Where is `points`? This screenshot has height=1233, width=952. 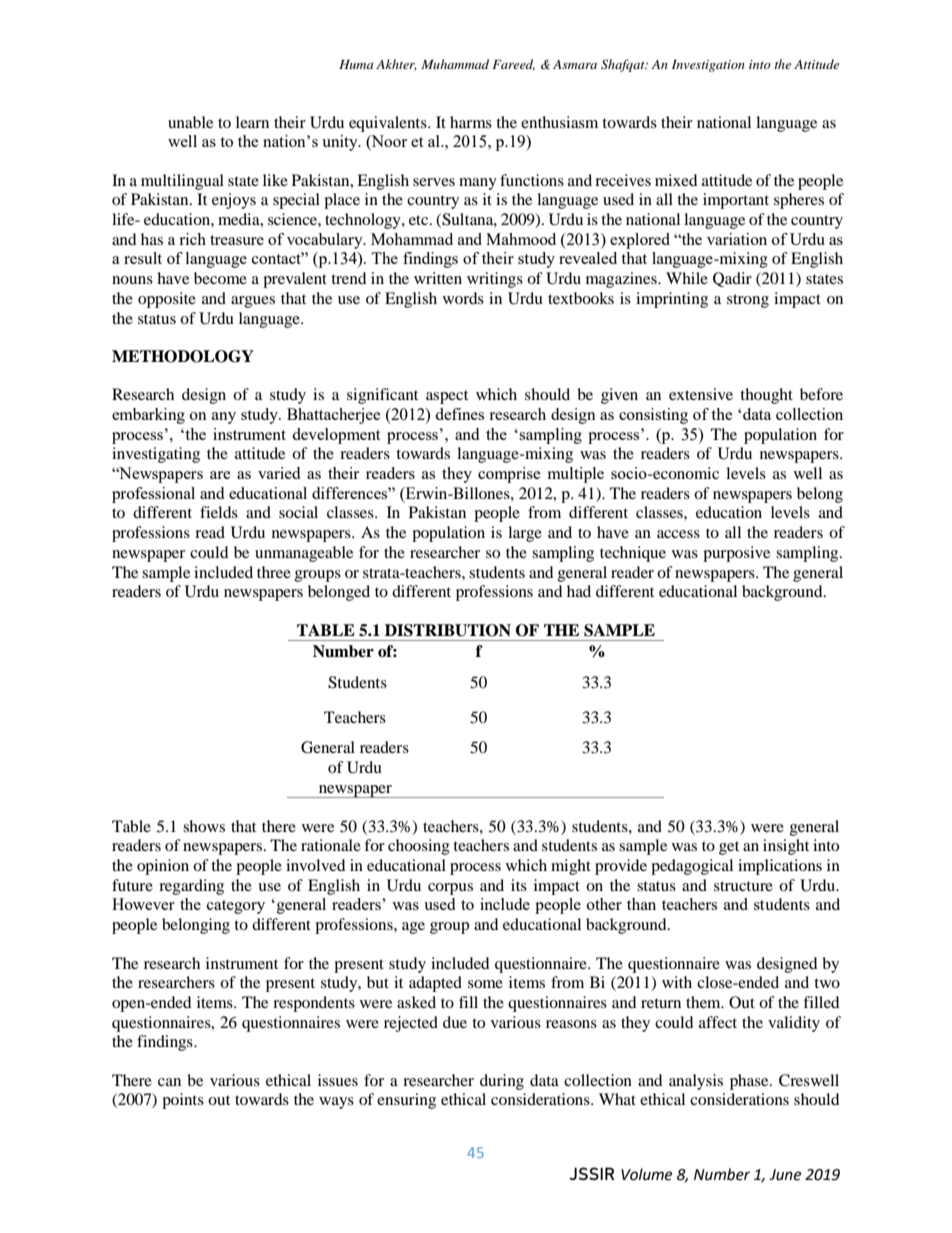
points is located at coordinates (183, 1101).
